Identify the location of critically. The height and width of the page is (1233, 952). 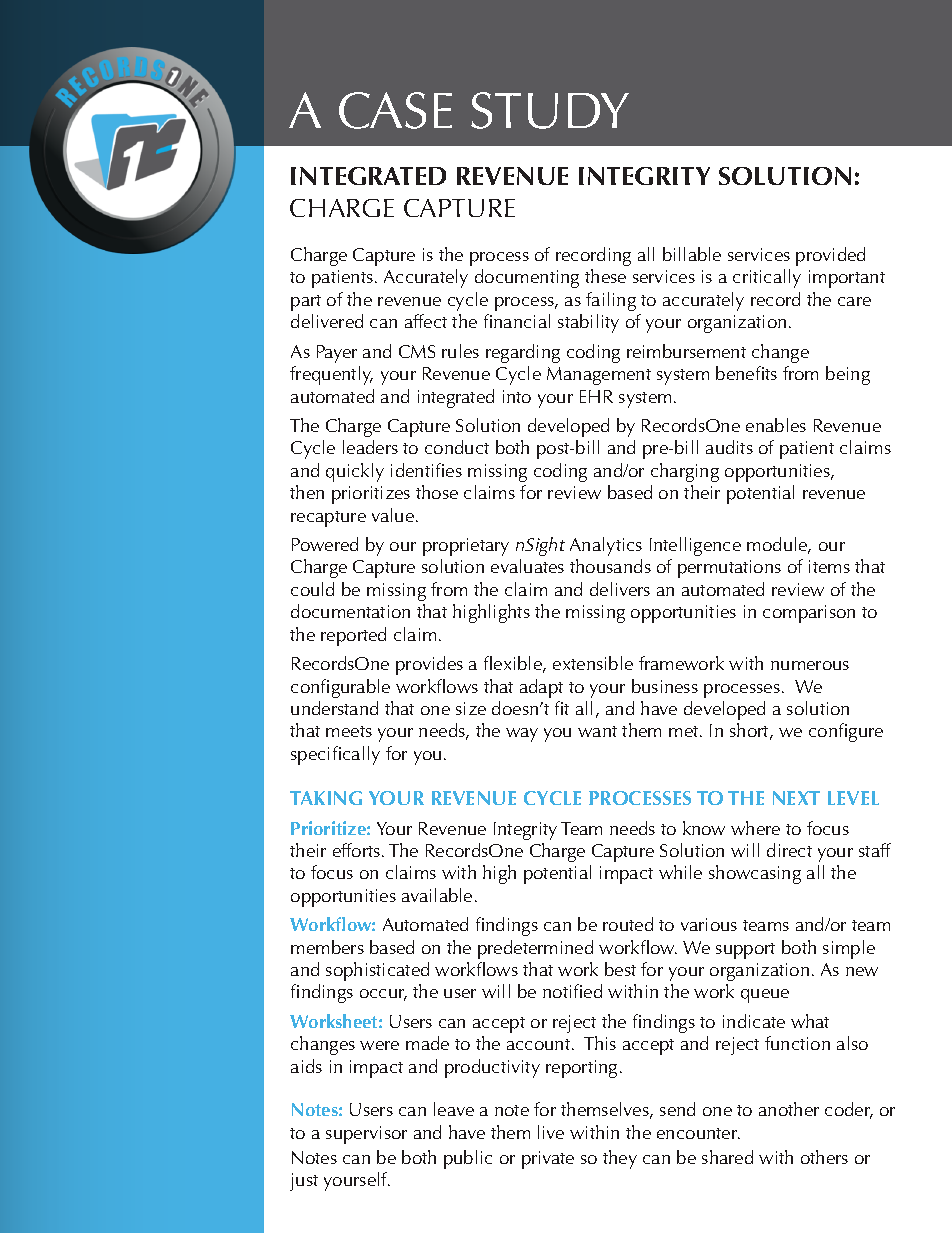
(767, 278).
